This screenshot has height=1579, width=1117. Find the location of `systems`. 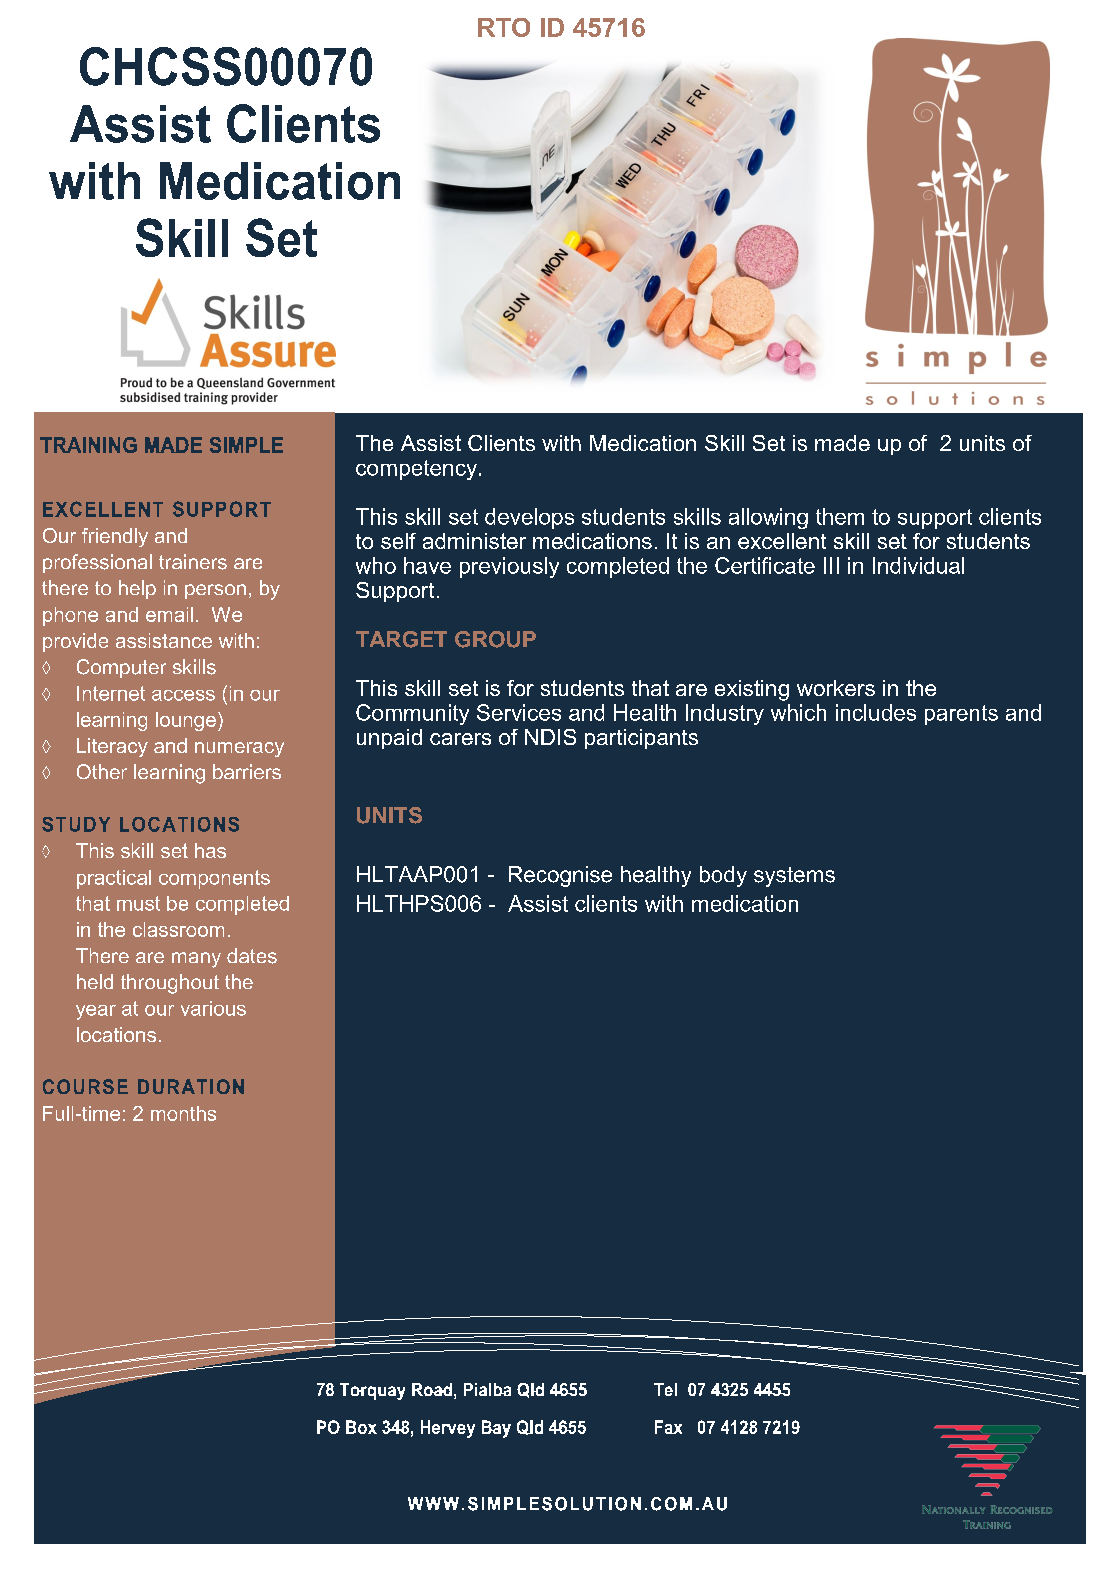

systems is located at coordinates (794, 877).
